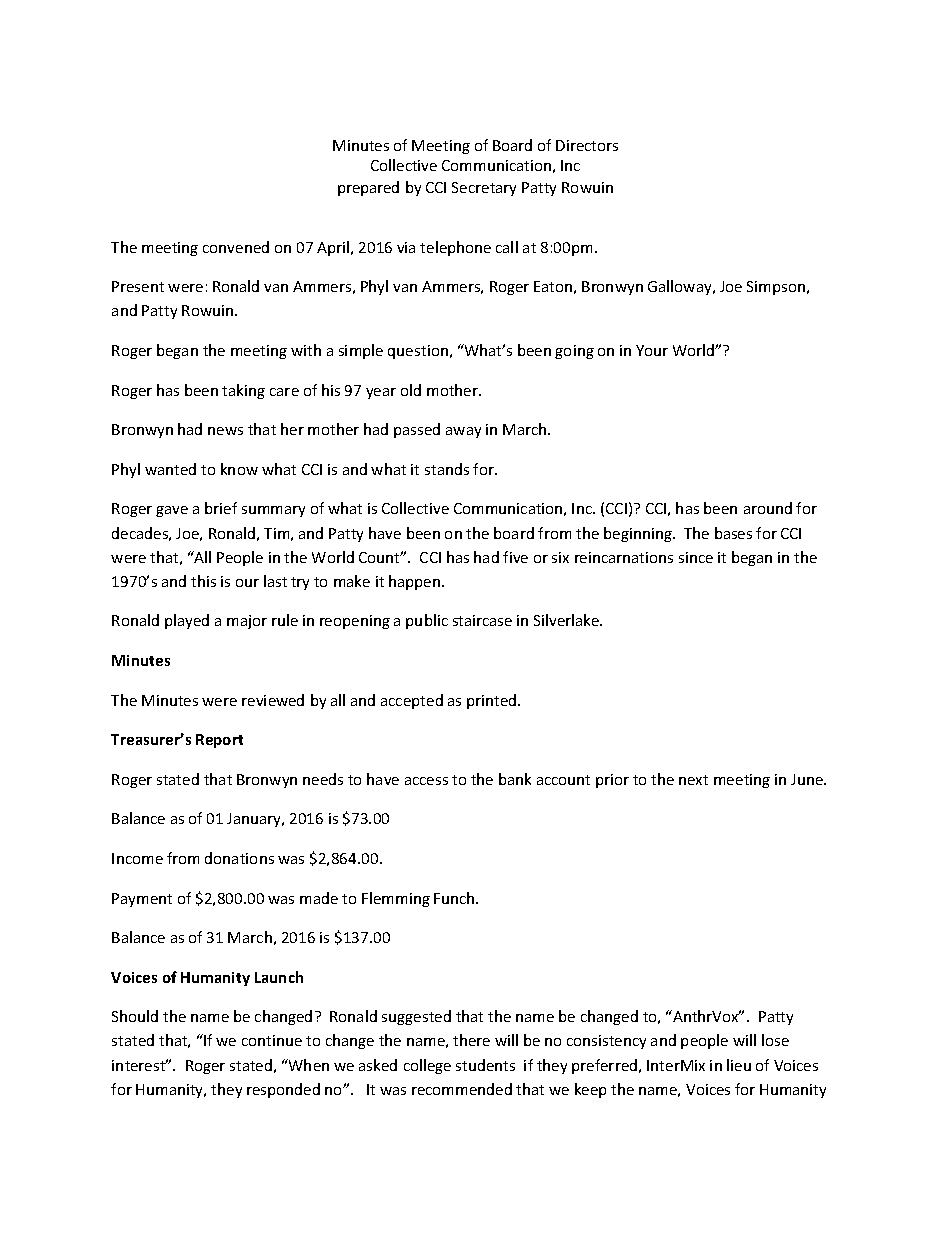 The width and height of the image is (952, 1233). Describe the element at coordinates (768, 508) in the image. I see `around` at that location.
